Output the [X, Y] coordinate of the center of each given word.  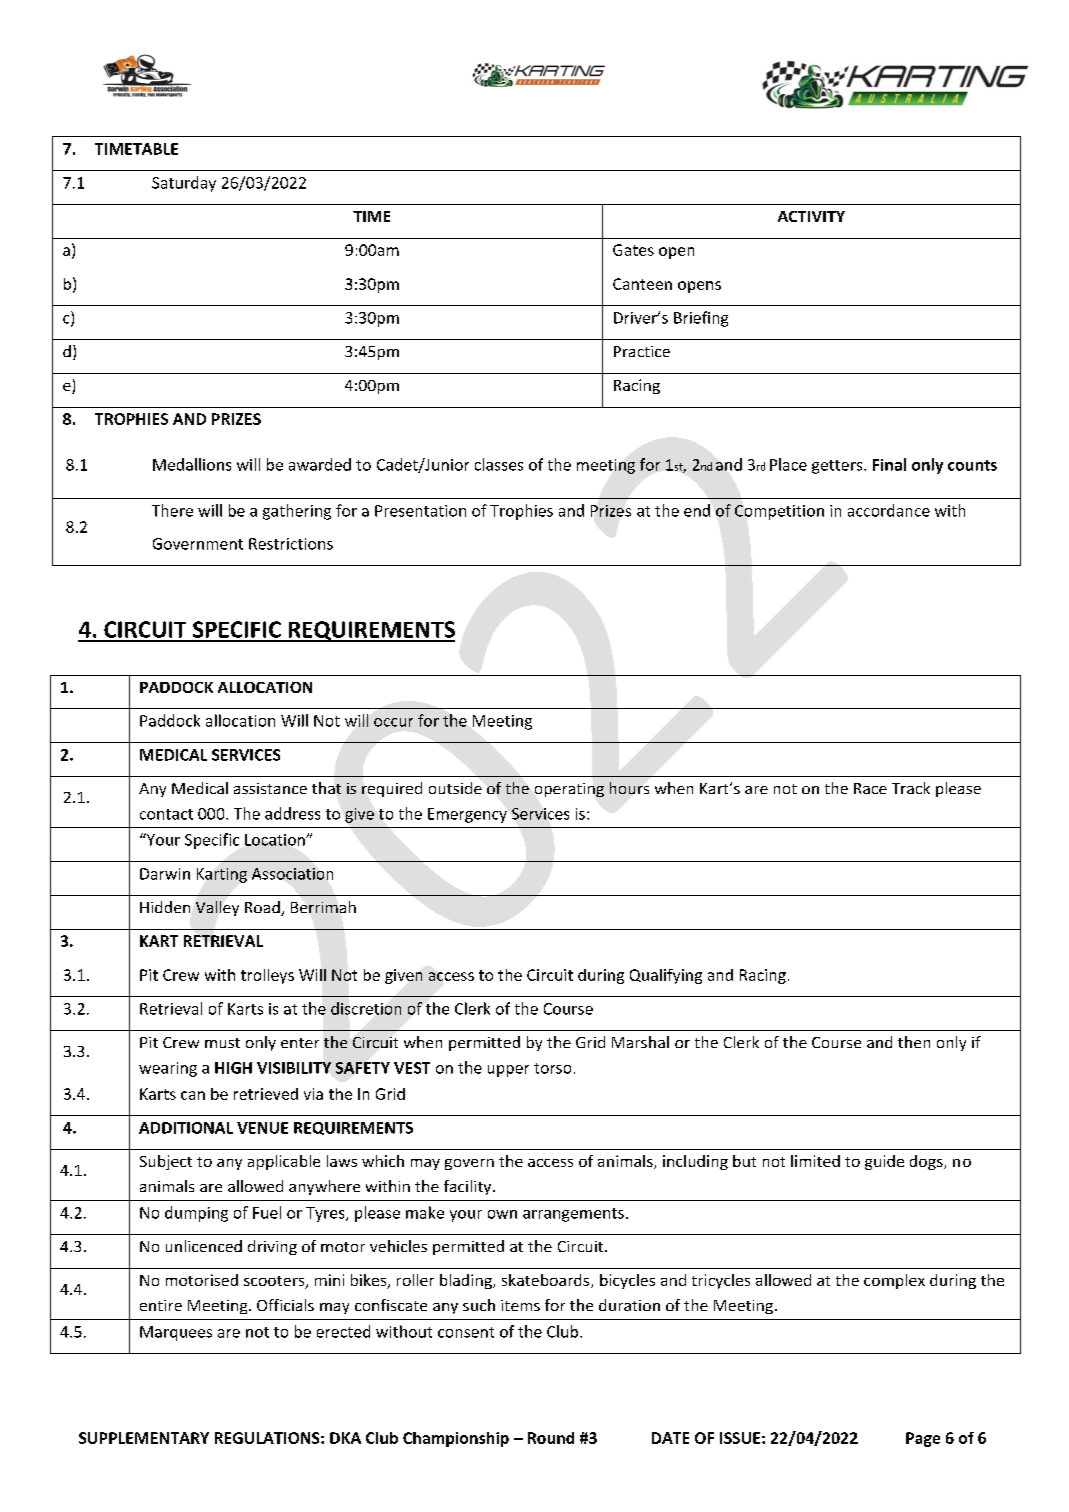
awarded [320, 464]
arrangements [573, 1215]
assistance [270, 788]
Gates [633, 250]
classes [499, 464]
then [914, 1042]
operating [569, 790]
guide [884, 1162]
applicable [284, 1162]
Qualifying [666, 976]
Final [889, 464]
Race [870, 788]
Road [263, 908]
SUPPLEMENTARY [144, 1438]
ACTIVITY [811, 216]
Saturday [184, 184]
